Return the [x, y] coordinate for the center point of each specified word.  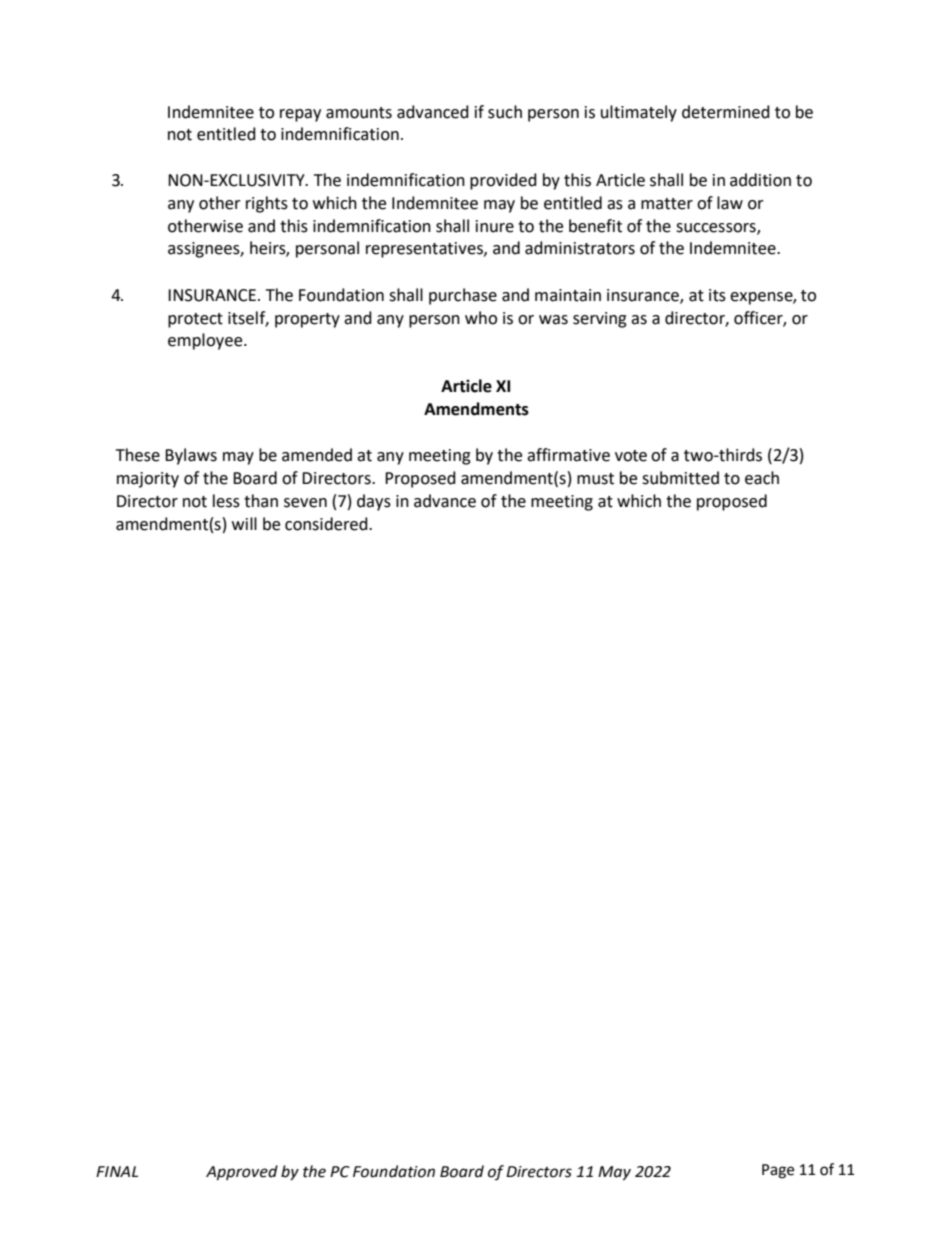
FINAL [117, 1171]
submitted [680, 478]
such [505, 112]
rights [267, 204]
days [374, 502]
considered [327, 524]
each [762, 478]
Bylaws [191, 456]
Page [778, 1171]
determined [726, 112]
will [244, 523]
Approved [242, 1173]
